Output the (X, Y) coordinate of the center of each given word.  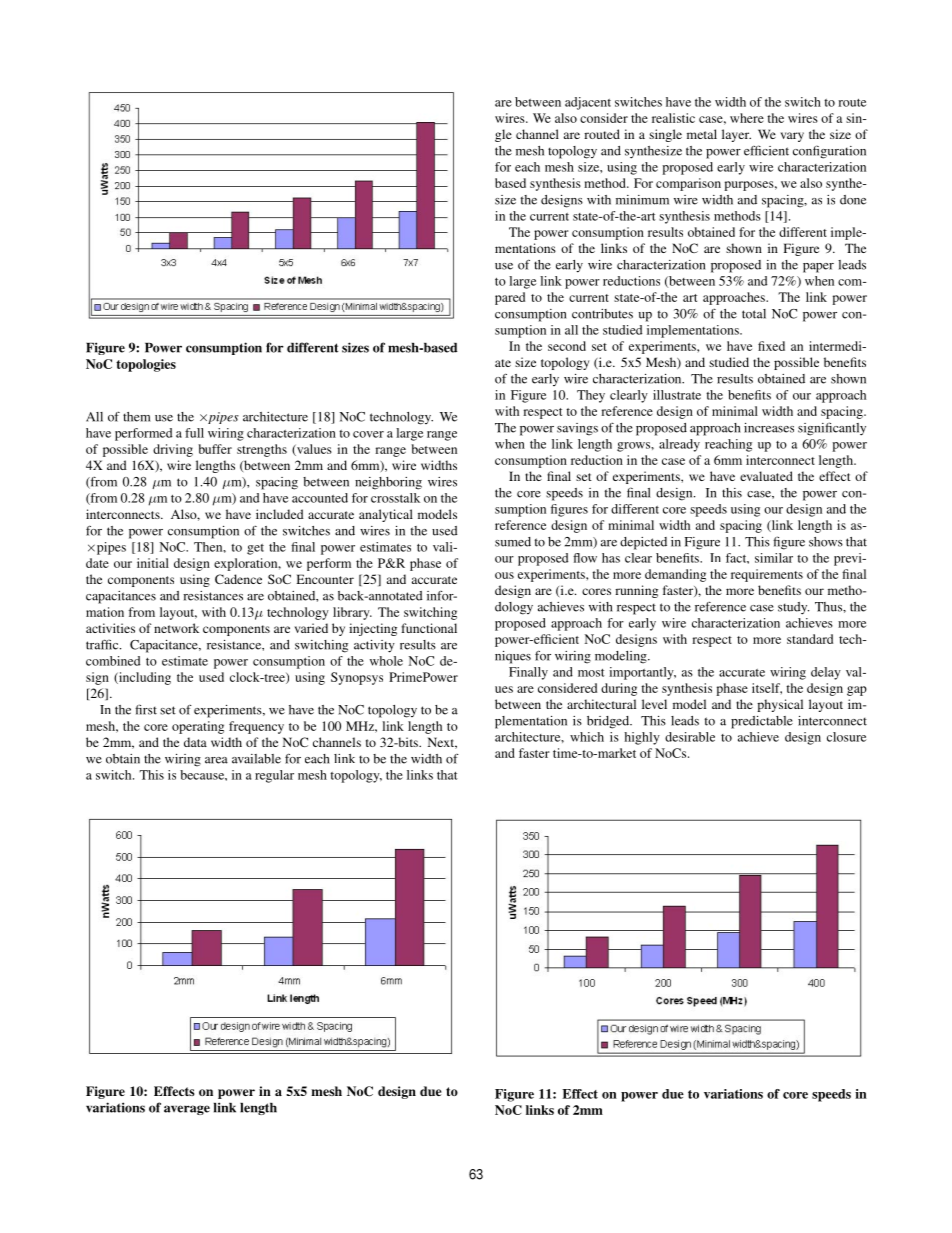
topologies (146, 365)
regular (274, 776)
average (187, 1110)
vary (792, 137)
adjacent (588, 103)
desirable (690, 737)
